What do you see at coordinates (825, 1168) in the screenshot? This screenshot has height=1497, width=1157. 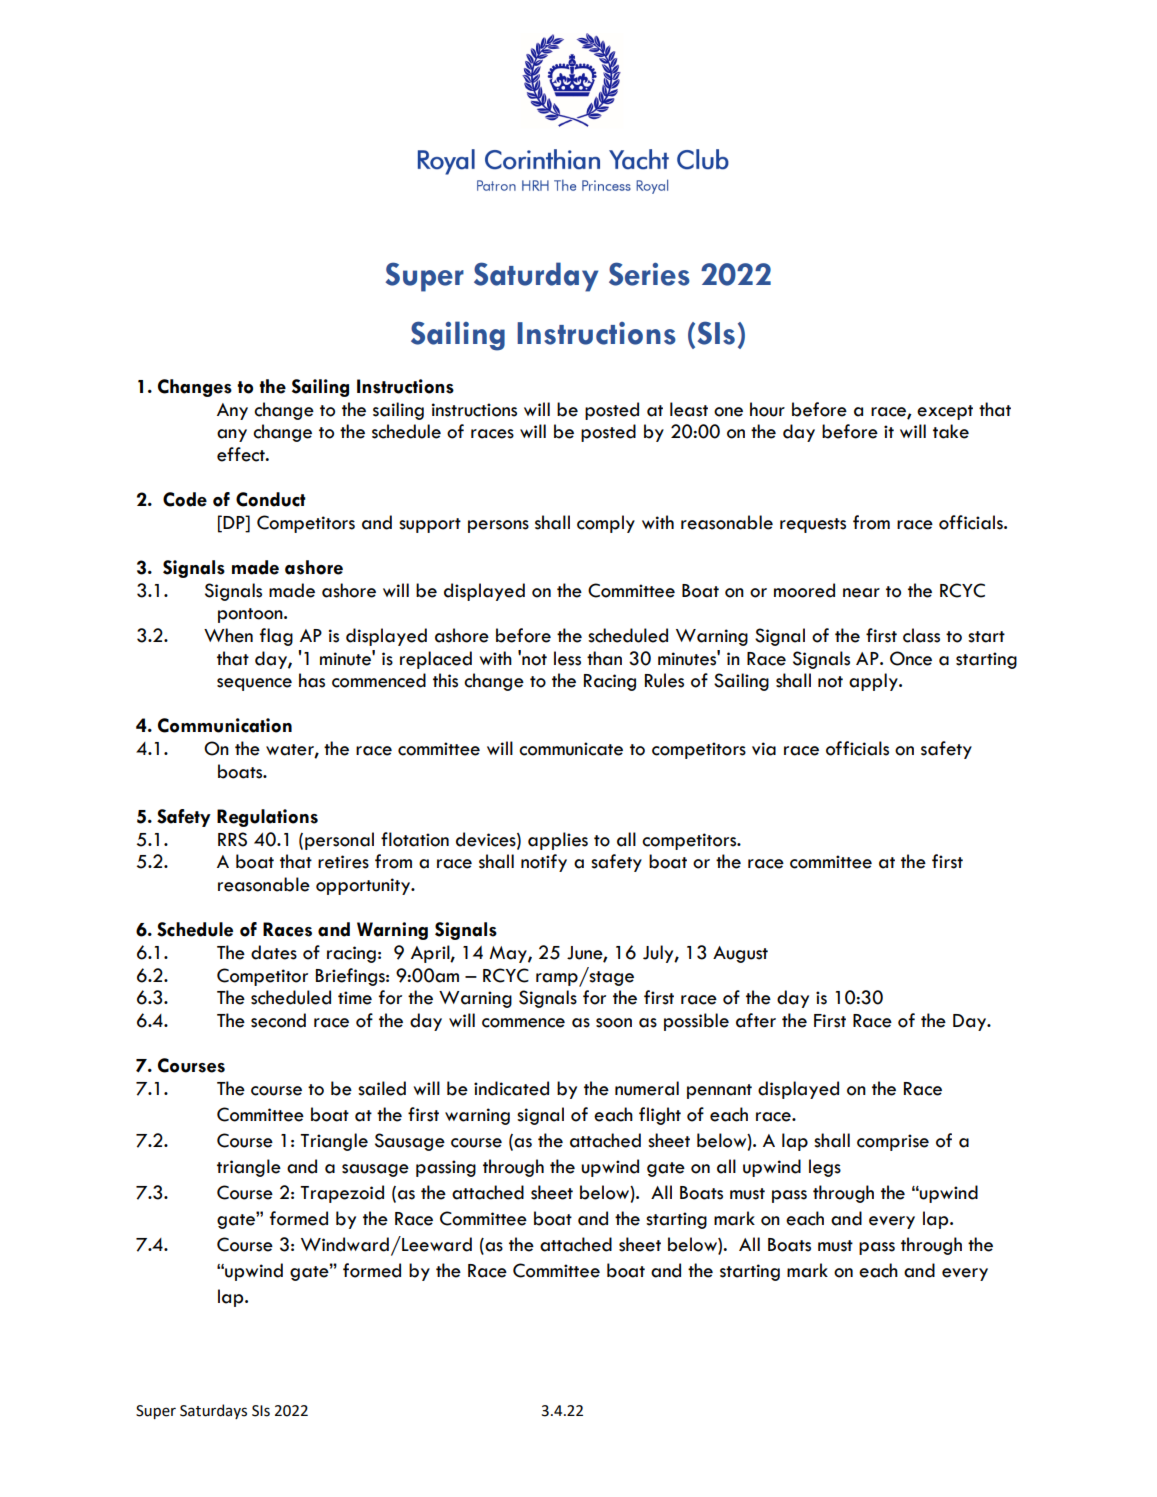 I see `legs` at bounding box center [825, 1168].
